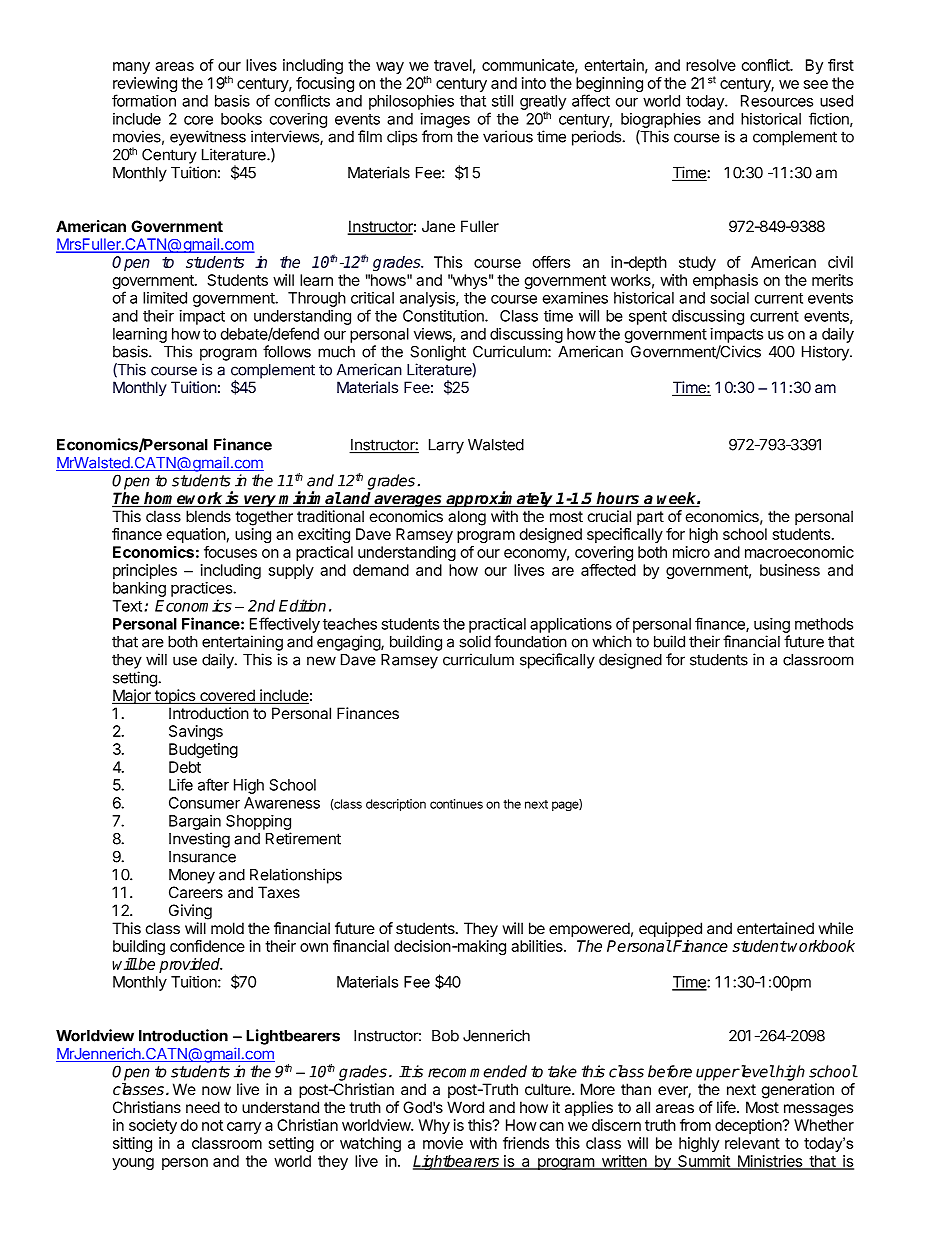 The width and height of the screenshot is (952, 1233). I want to click on solid, so click(475, 641).
